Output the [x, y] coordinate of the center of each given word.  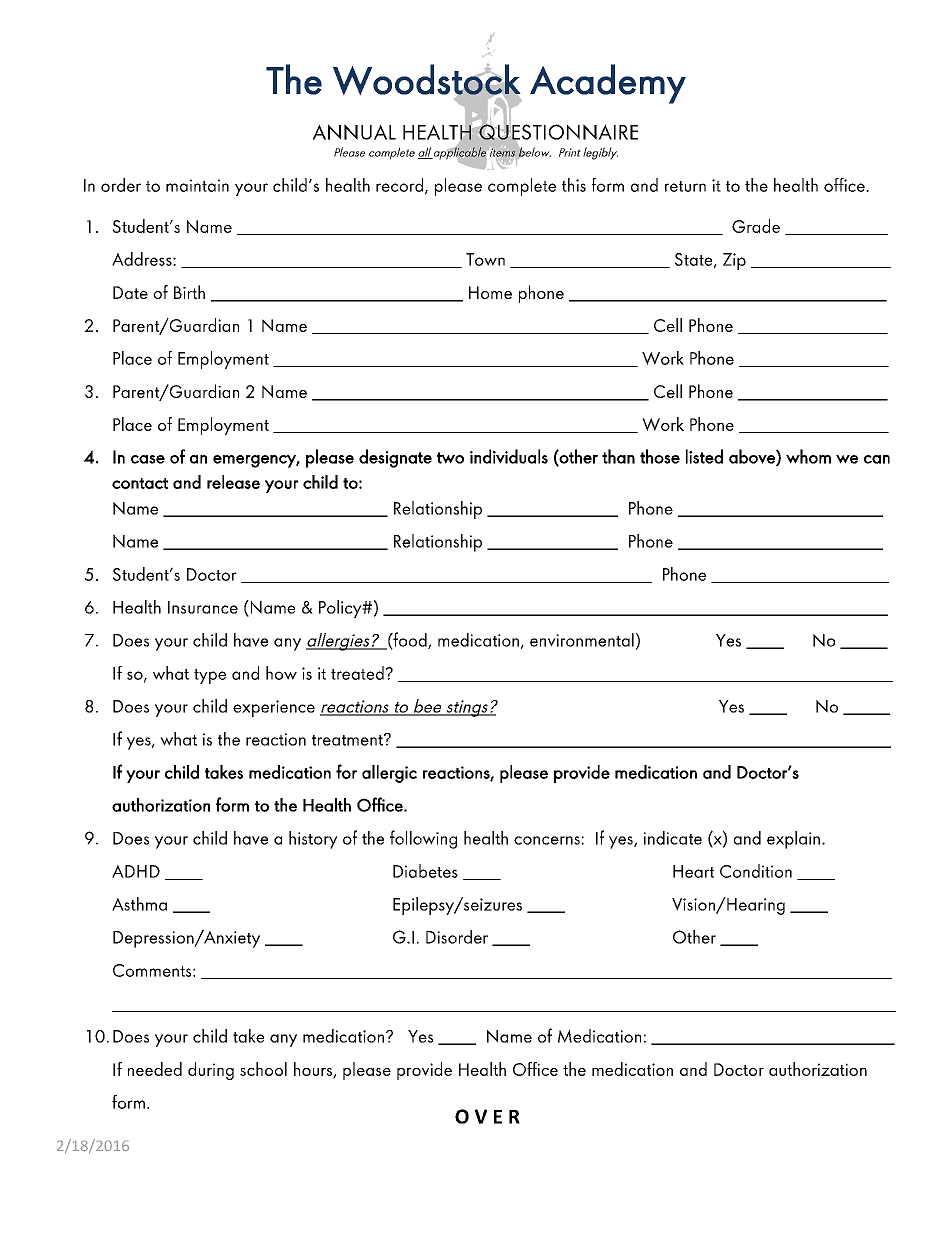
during [211, 1071]
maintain [197, 185]
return [685, 186]
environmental [582, 640]
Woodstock [427, 80]
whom [808, 456]
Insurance [203, 607]
